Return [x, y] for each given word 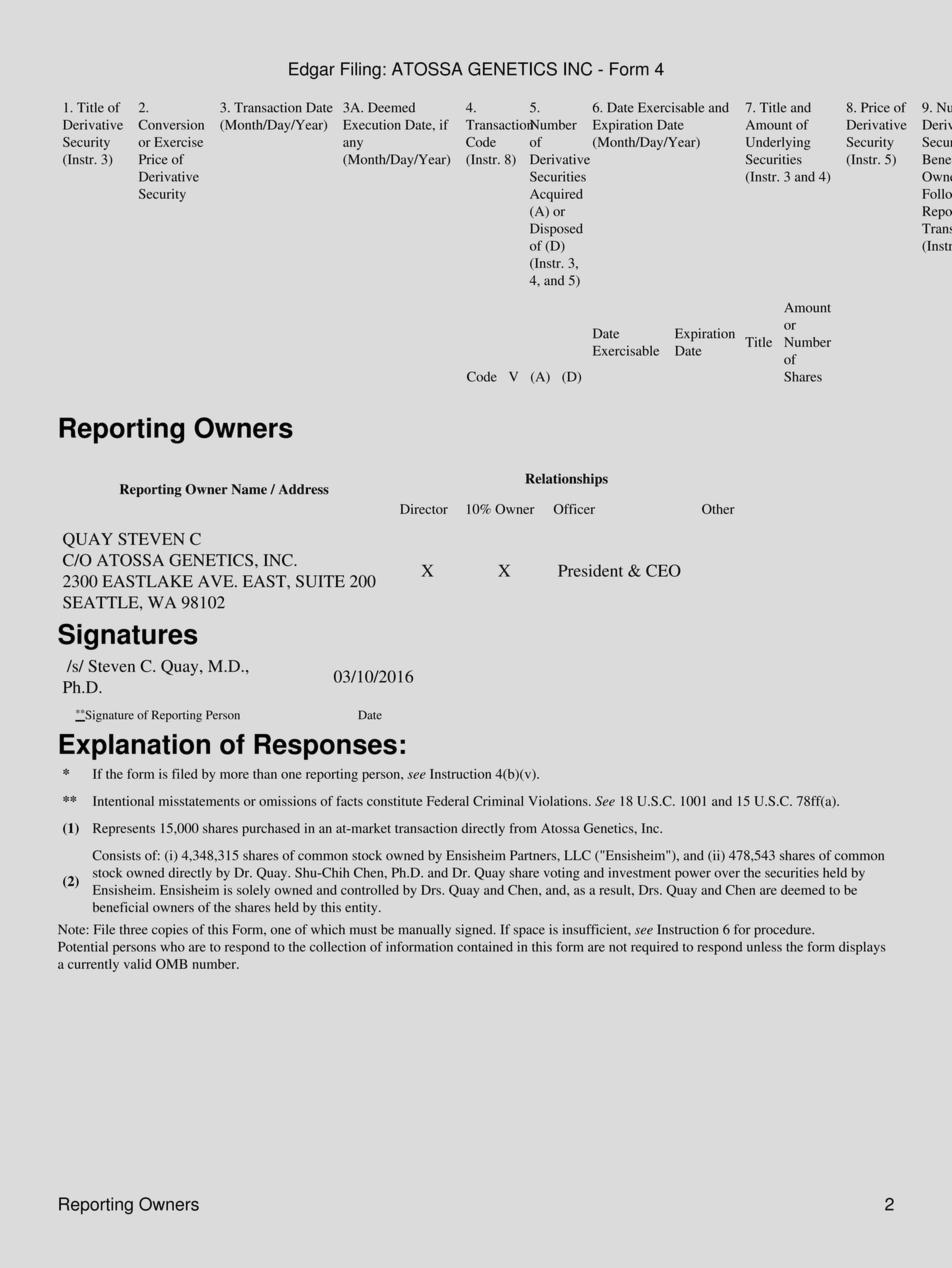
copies [170, 931]
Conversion [171, 124]
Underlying [778, 143]
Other [718, 509]
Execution [372, 124]
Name [249, 489]
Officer [574, 509]
